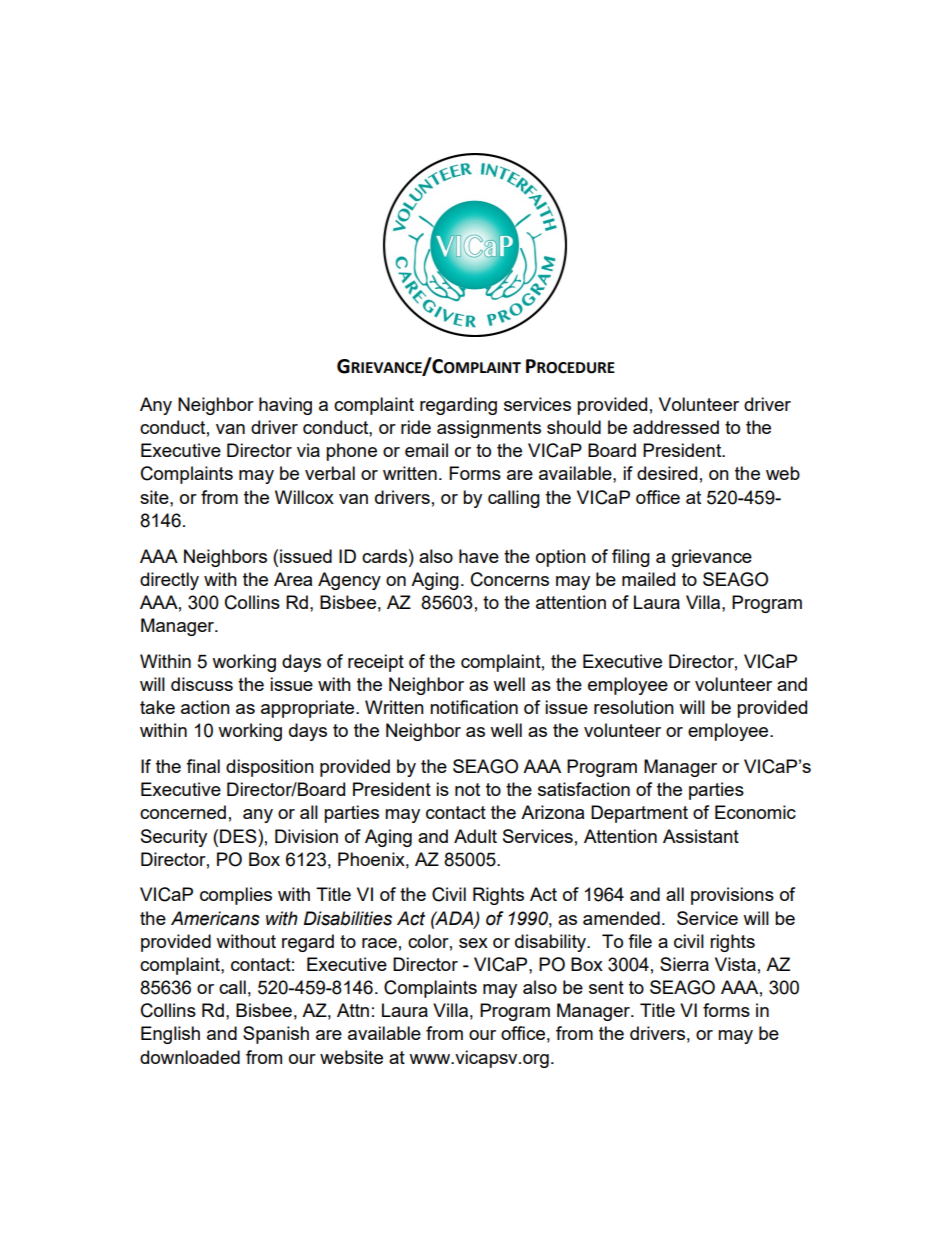 This image has width=952, height=1233. I want to click on have, so click(479, 556).
